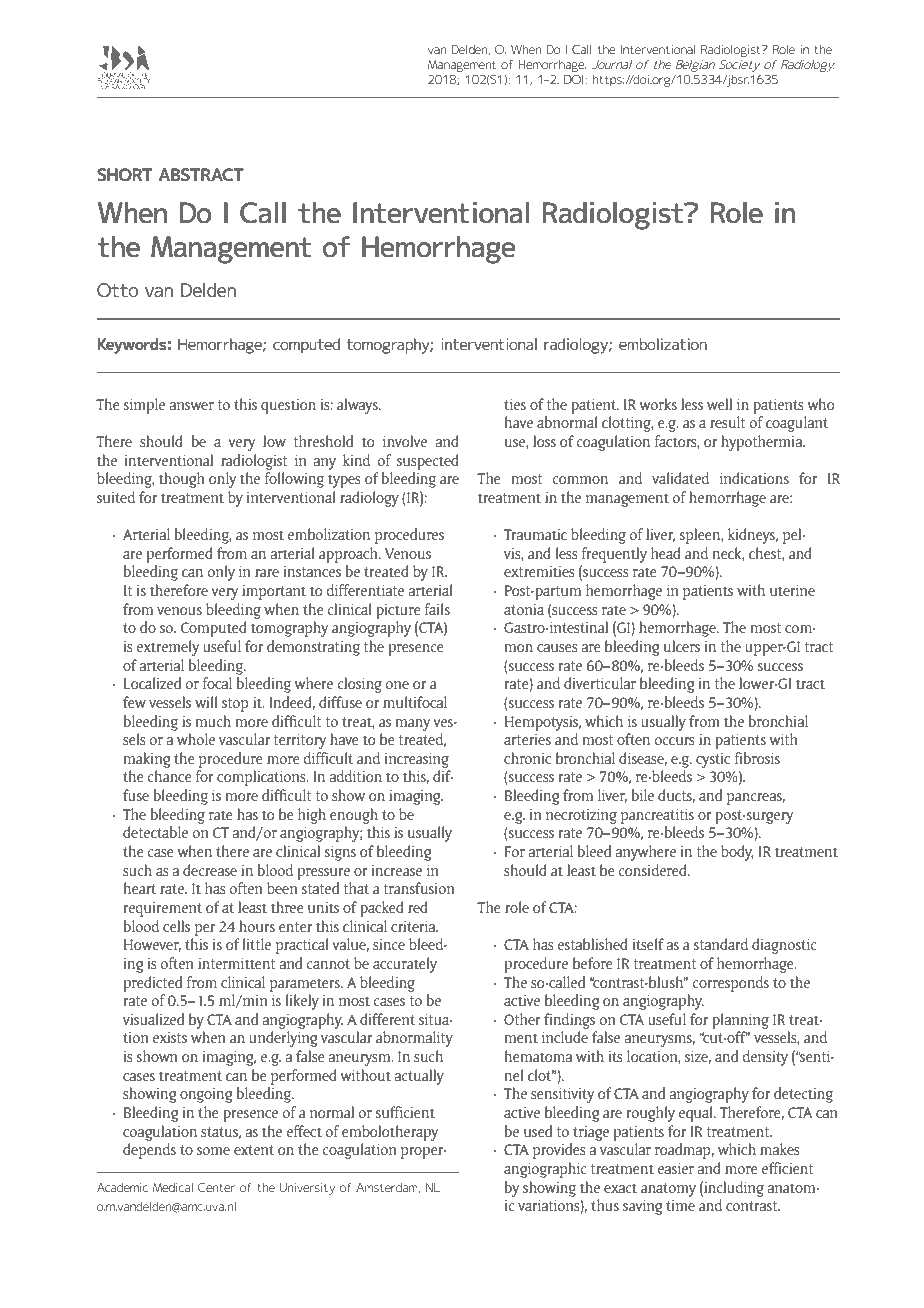 The image size is (924, 1308). I want to click on though, so click(181, 480).
